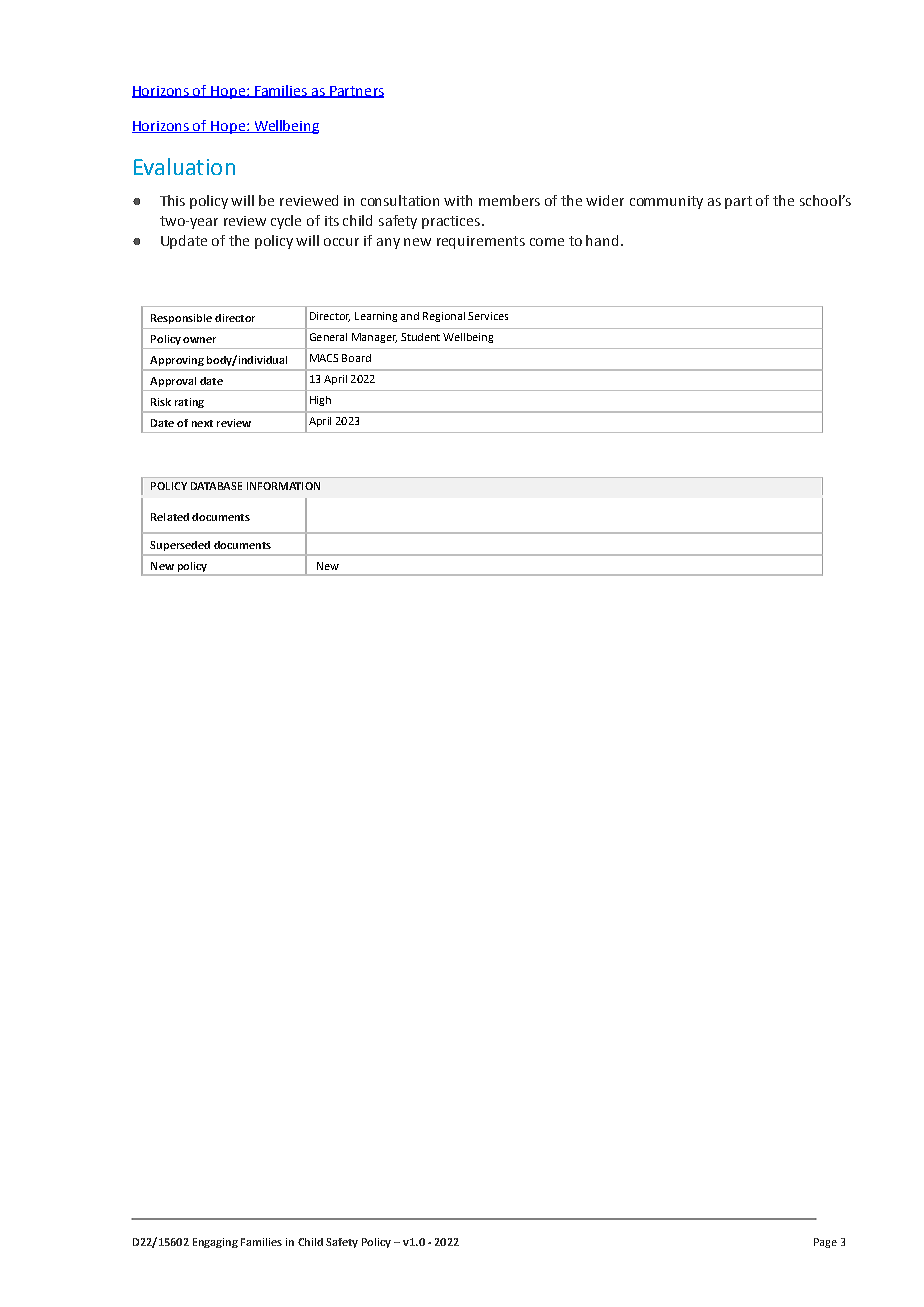 This document has width=924, height=1307. What do you see at coordinates (666, 202) in the document?
I see `community` at bounding box center [666, 202].
